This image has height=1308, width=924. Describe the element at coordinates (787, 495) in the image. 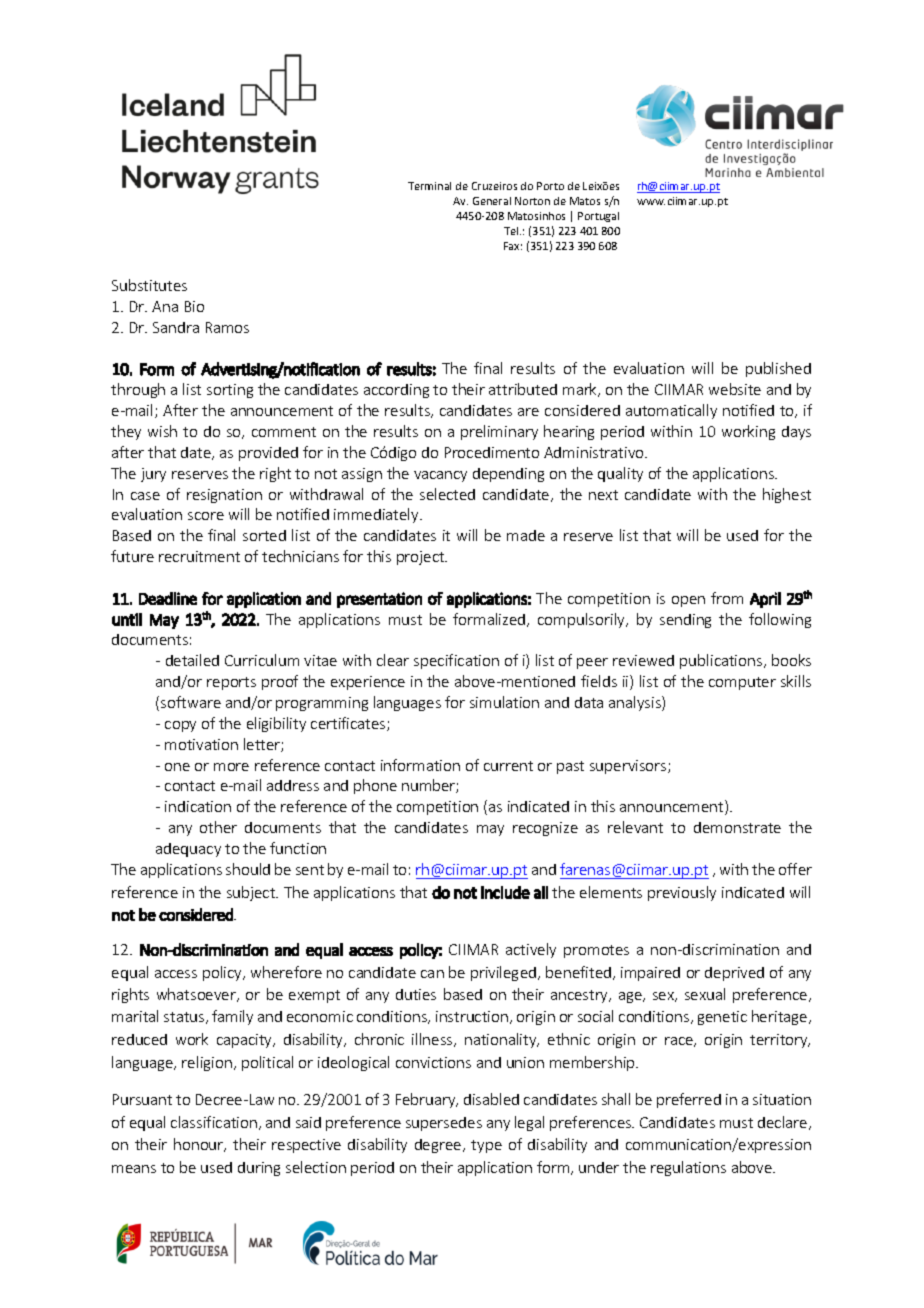

I see `highest` at that location.
